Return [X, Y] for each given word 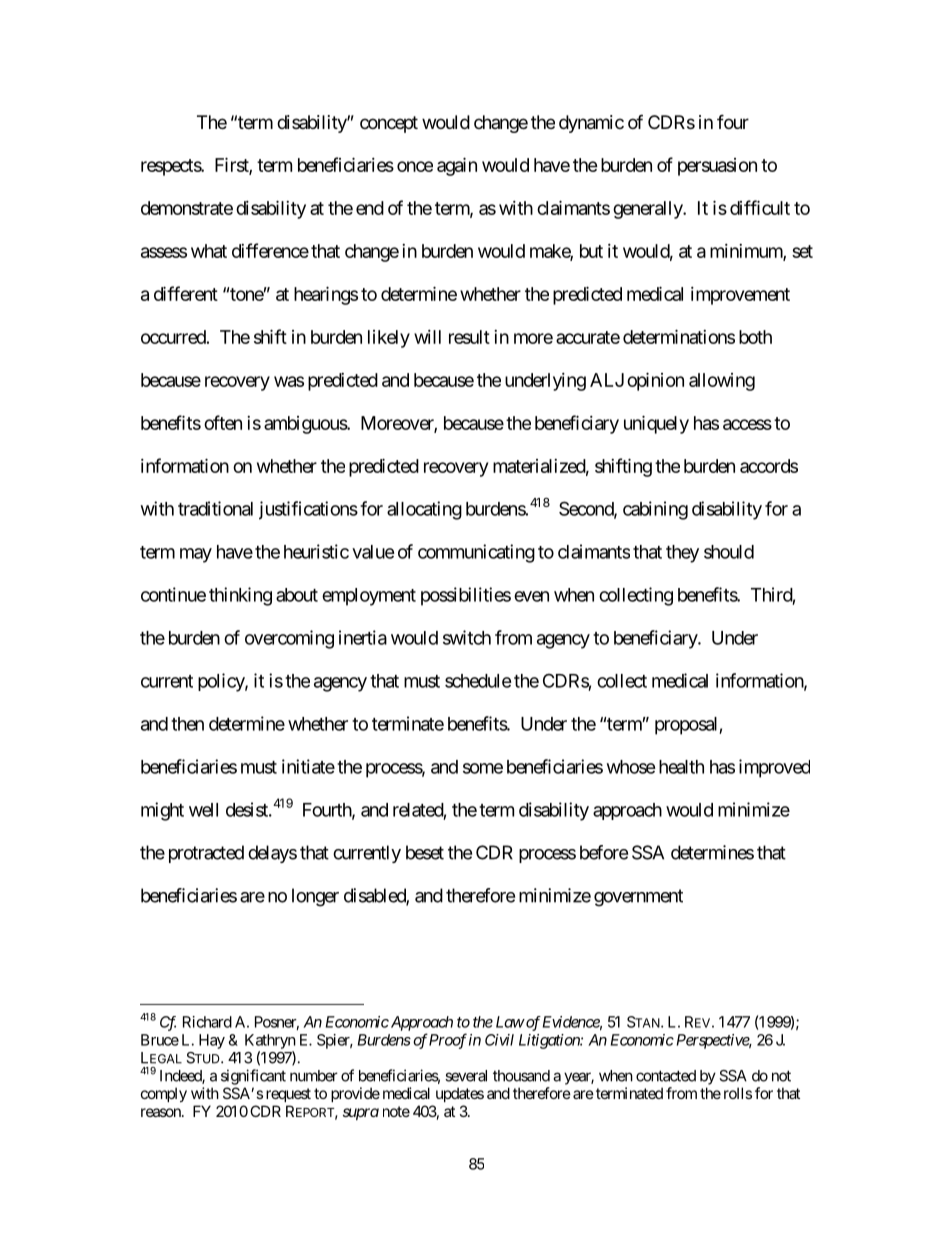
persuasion [717, 167]
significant [253, 1077]
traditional [215, 508]
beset [425, 852]
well [203, 810]
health [681, 767]
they [682, 554]
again [457, 166]
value [373, 552]
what [209, 251]
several [466, 1076]
